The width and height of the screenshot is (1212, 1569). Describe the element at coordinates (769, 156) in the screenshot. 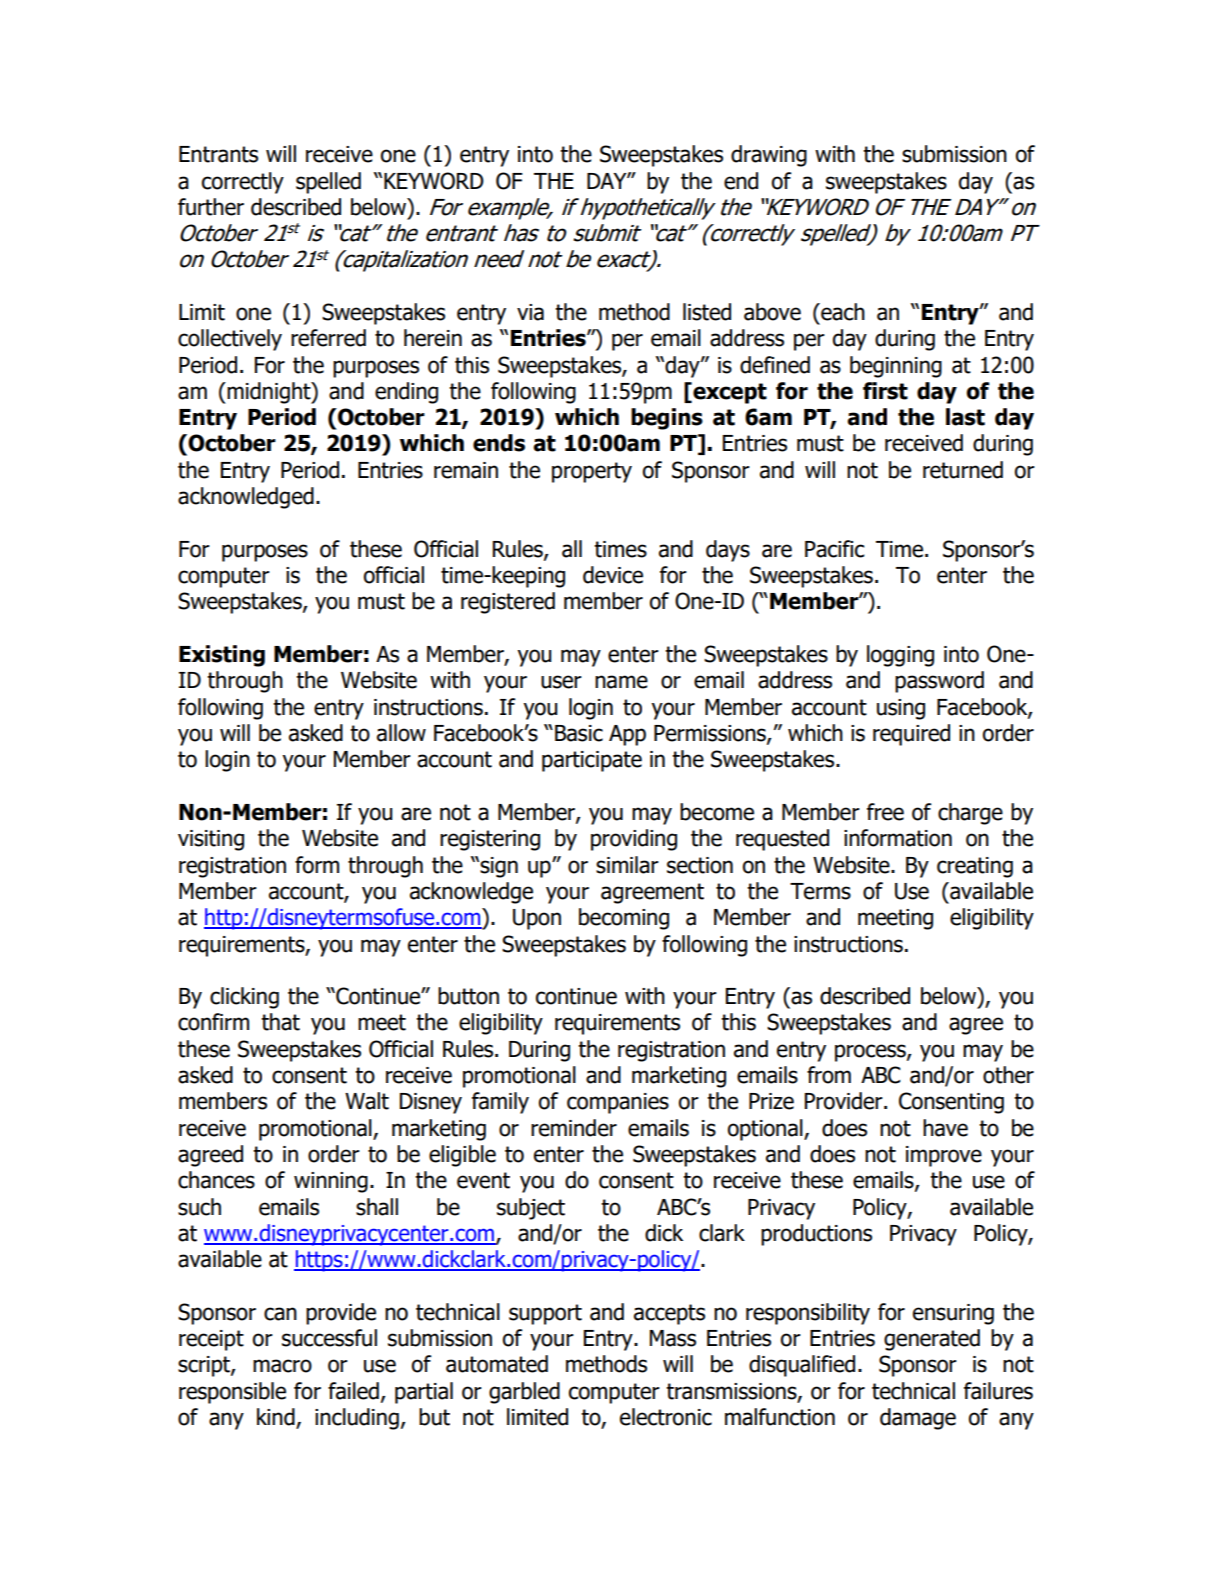

I see `drawing` at that location.
